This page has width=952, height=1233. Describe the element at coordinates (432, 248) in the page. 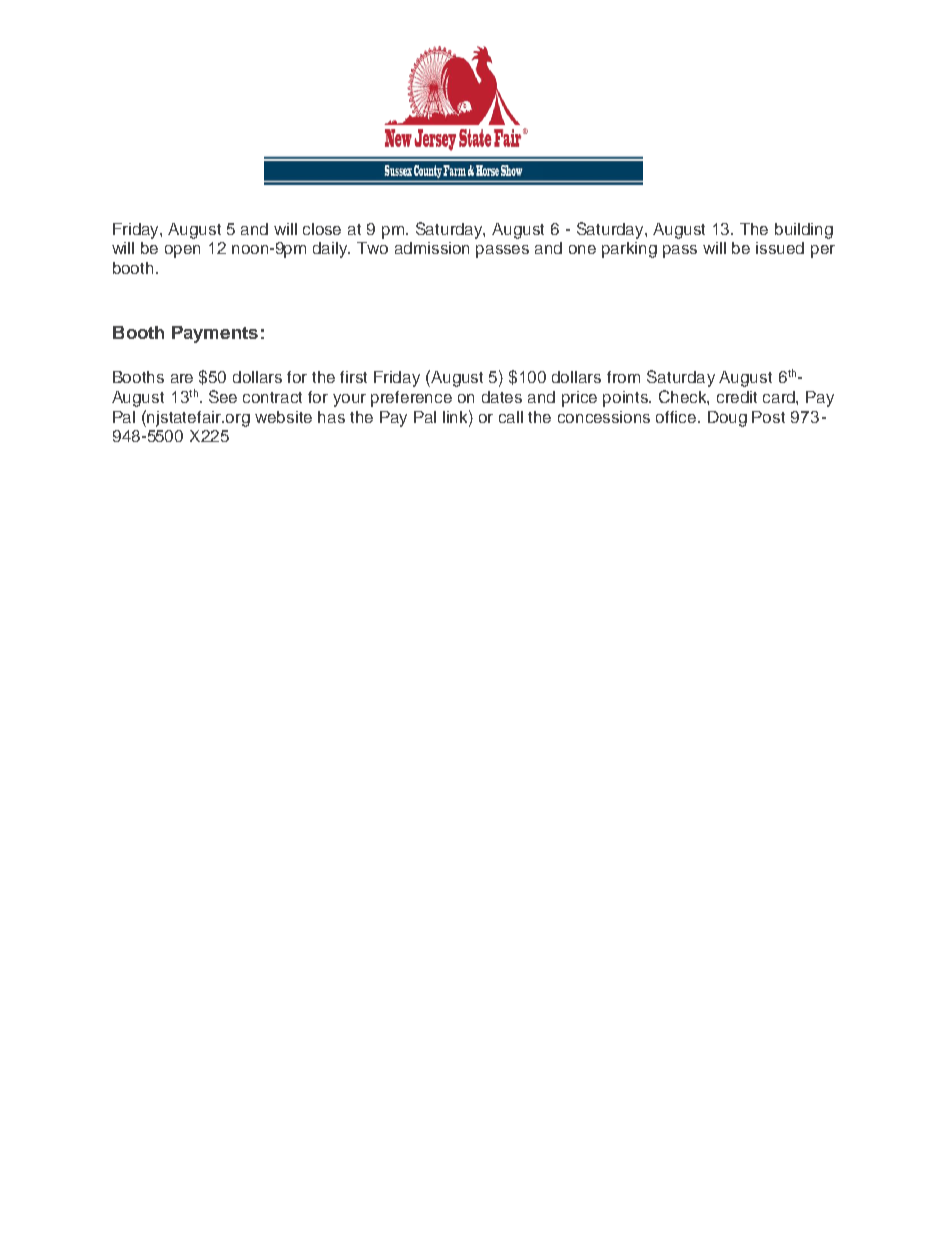

I see `admission` at that location.
